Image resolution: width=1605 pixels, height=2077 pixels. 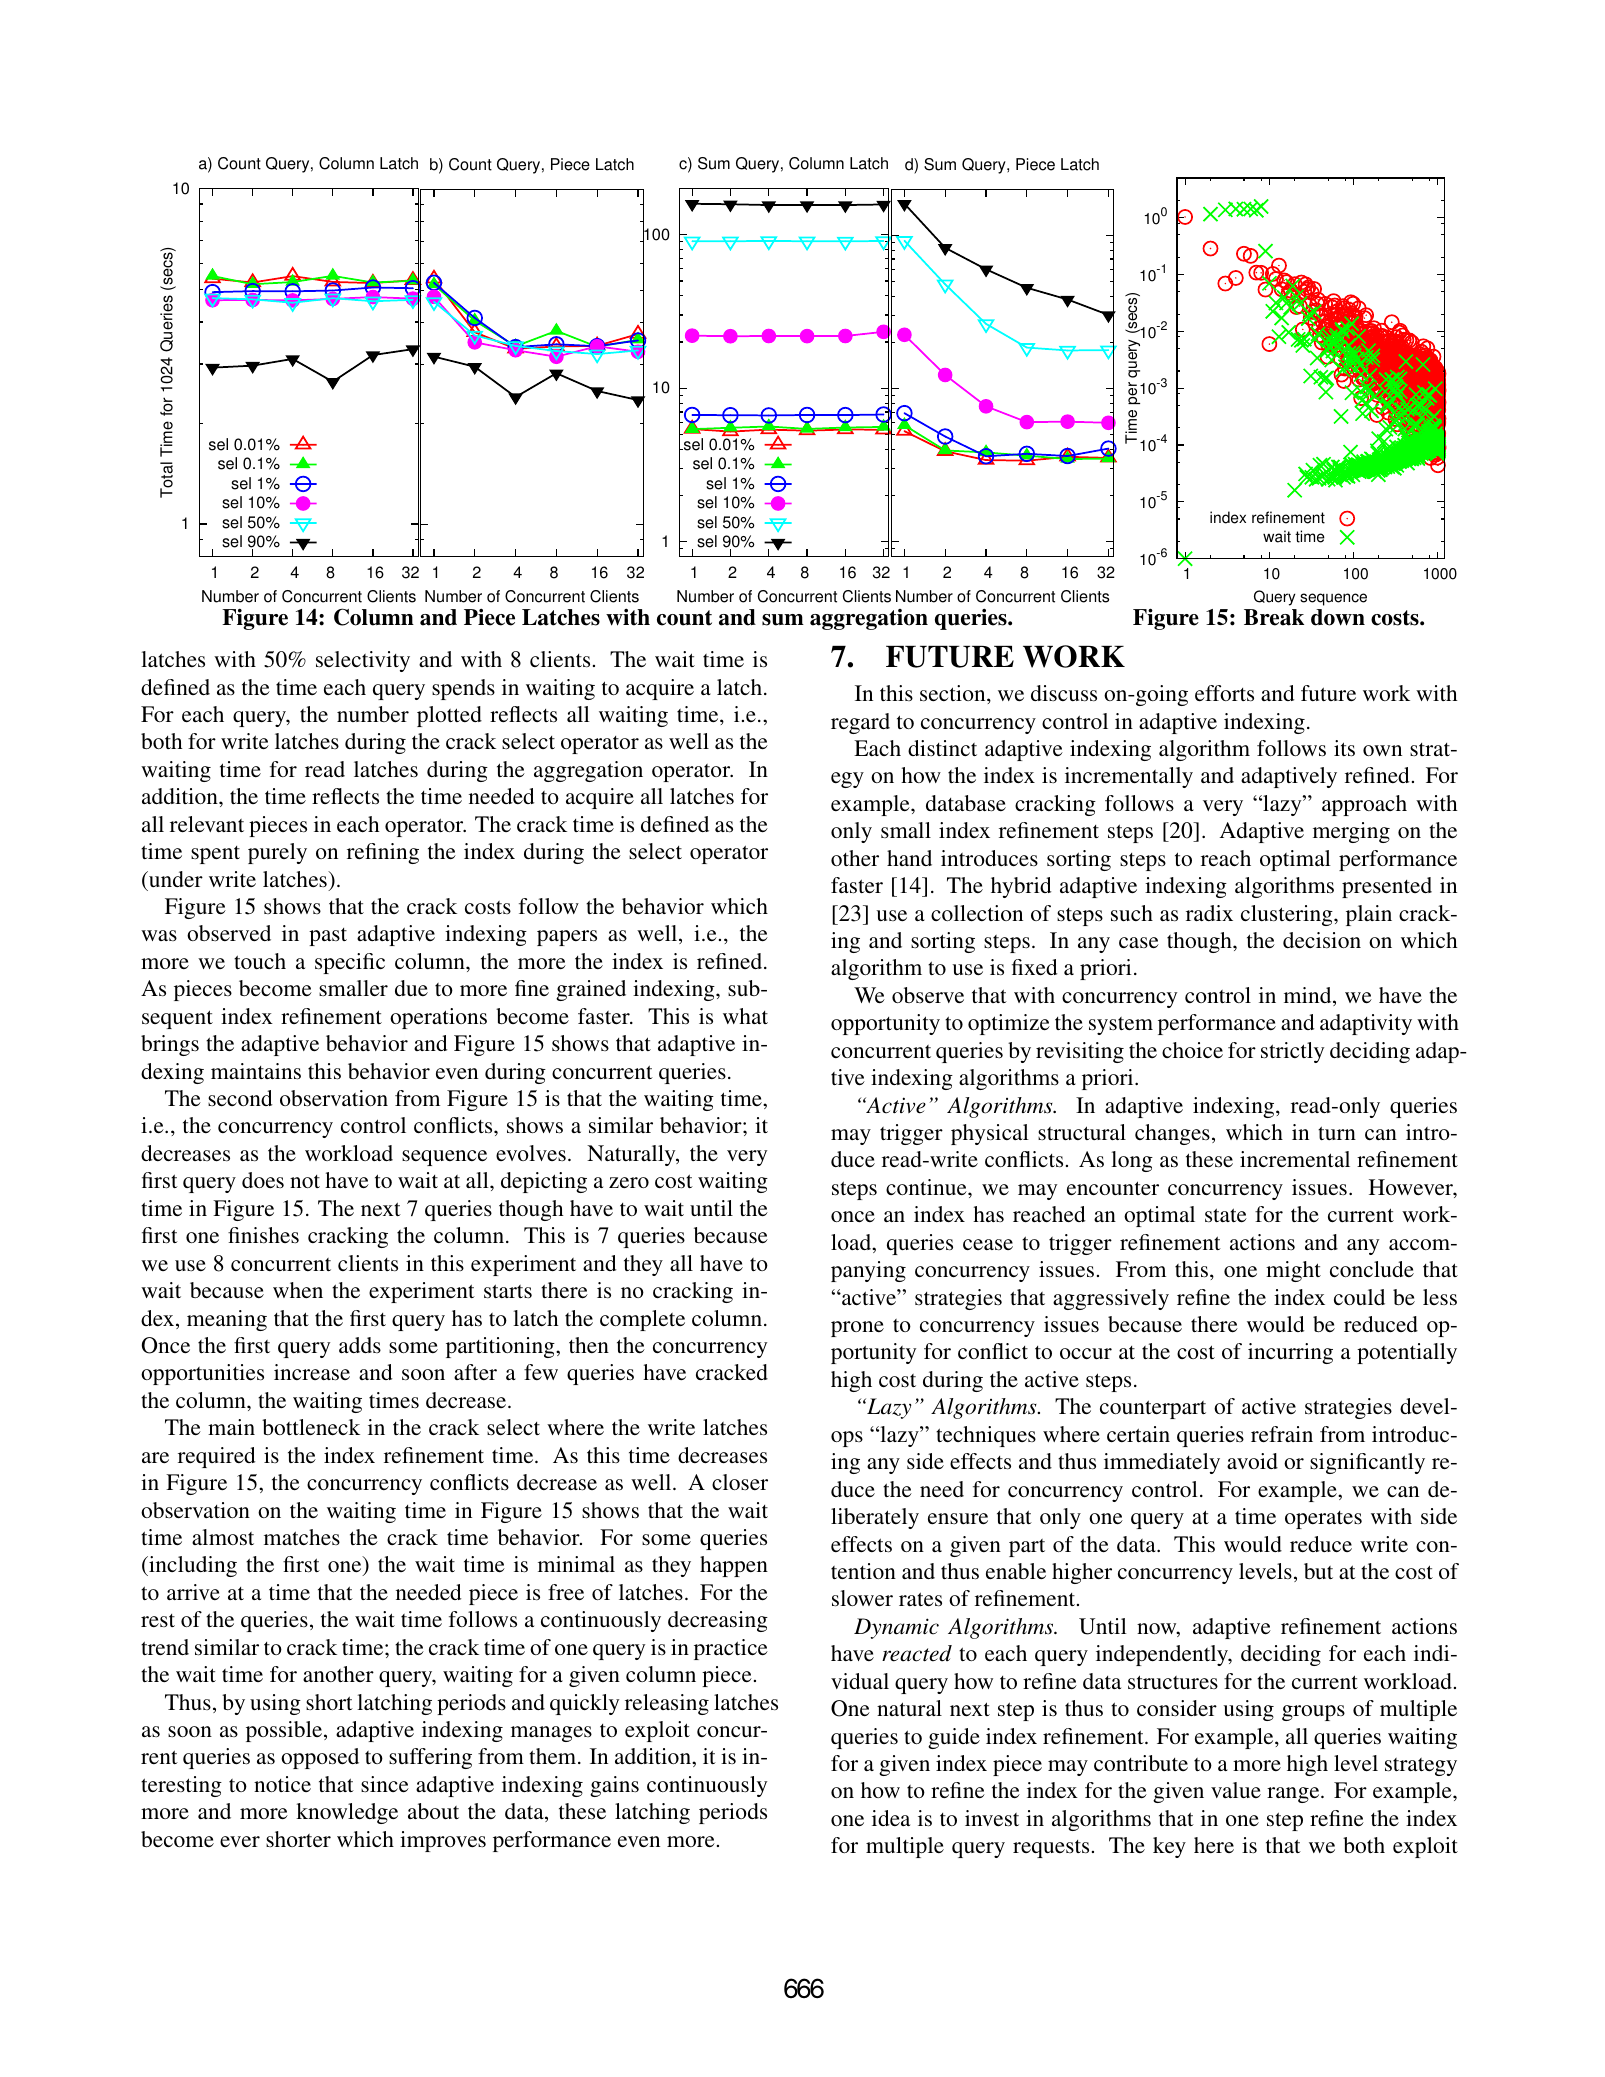 What do you see at coordinates (860, 723) in the page?
I see `regard` at bounding box center [860, 723].
